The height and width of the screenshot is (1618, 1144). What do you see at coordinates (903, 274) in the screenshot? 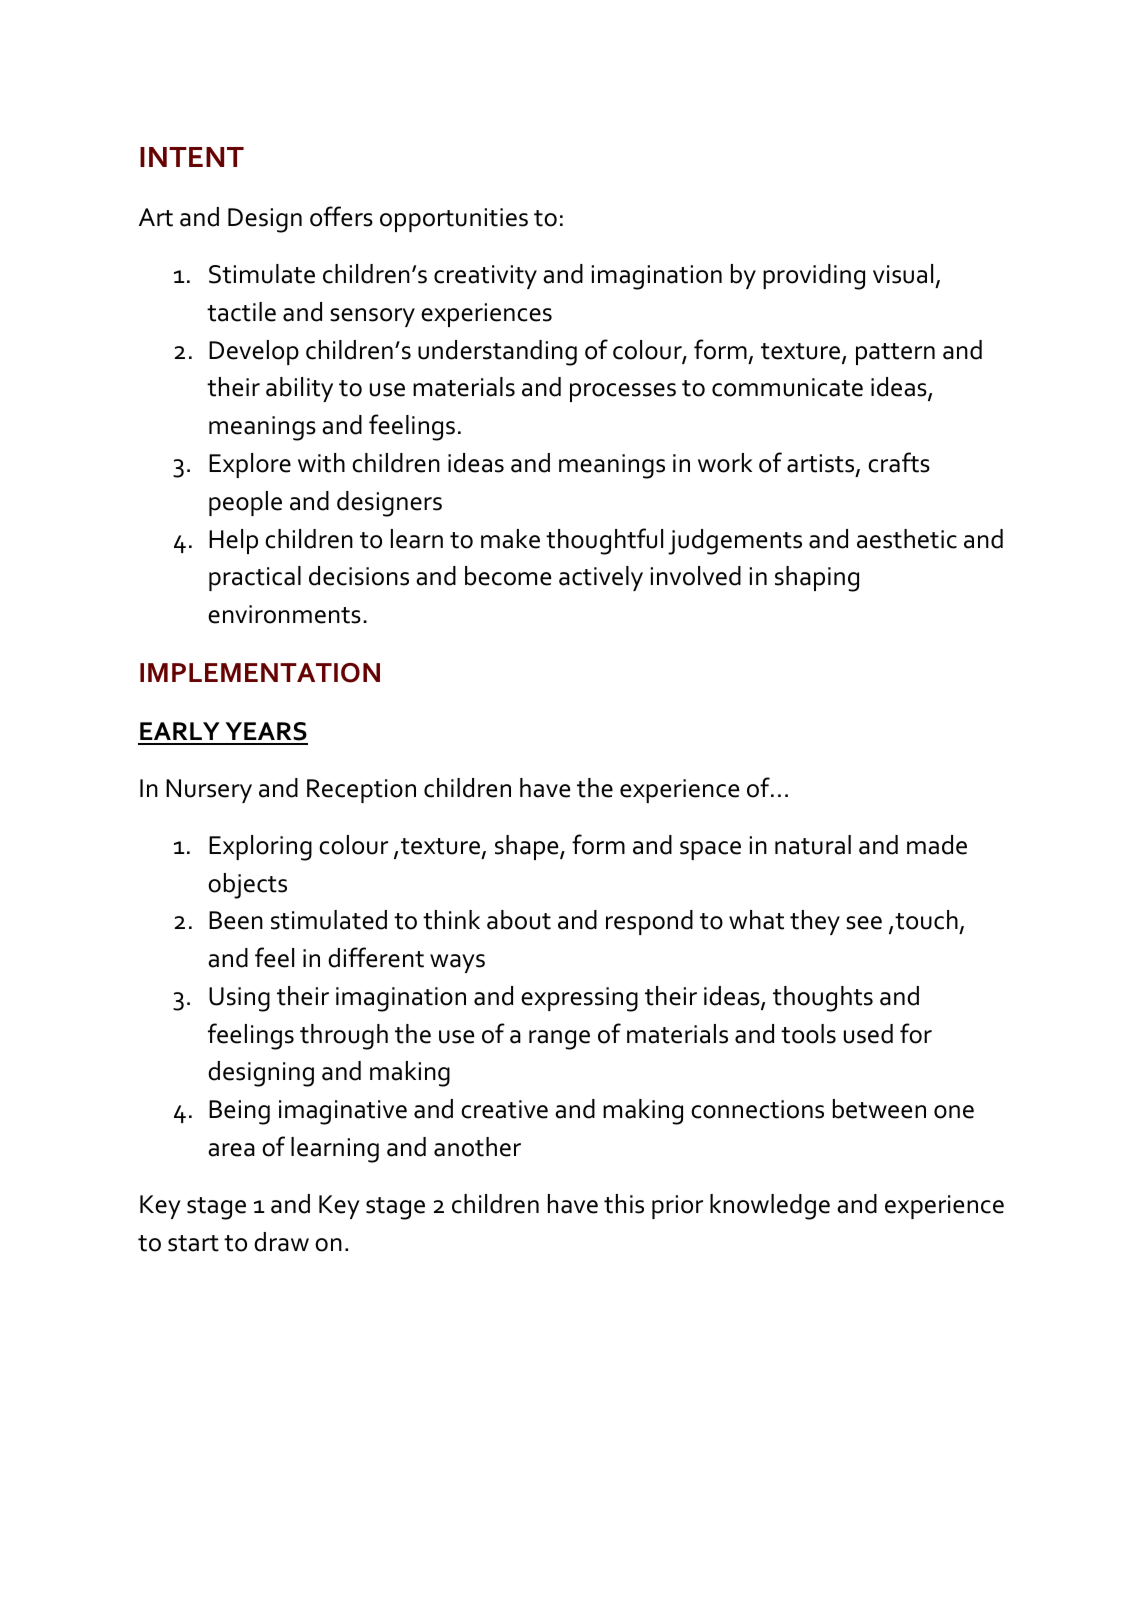
I see `visual` at bounding box center [903, 274].
